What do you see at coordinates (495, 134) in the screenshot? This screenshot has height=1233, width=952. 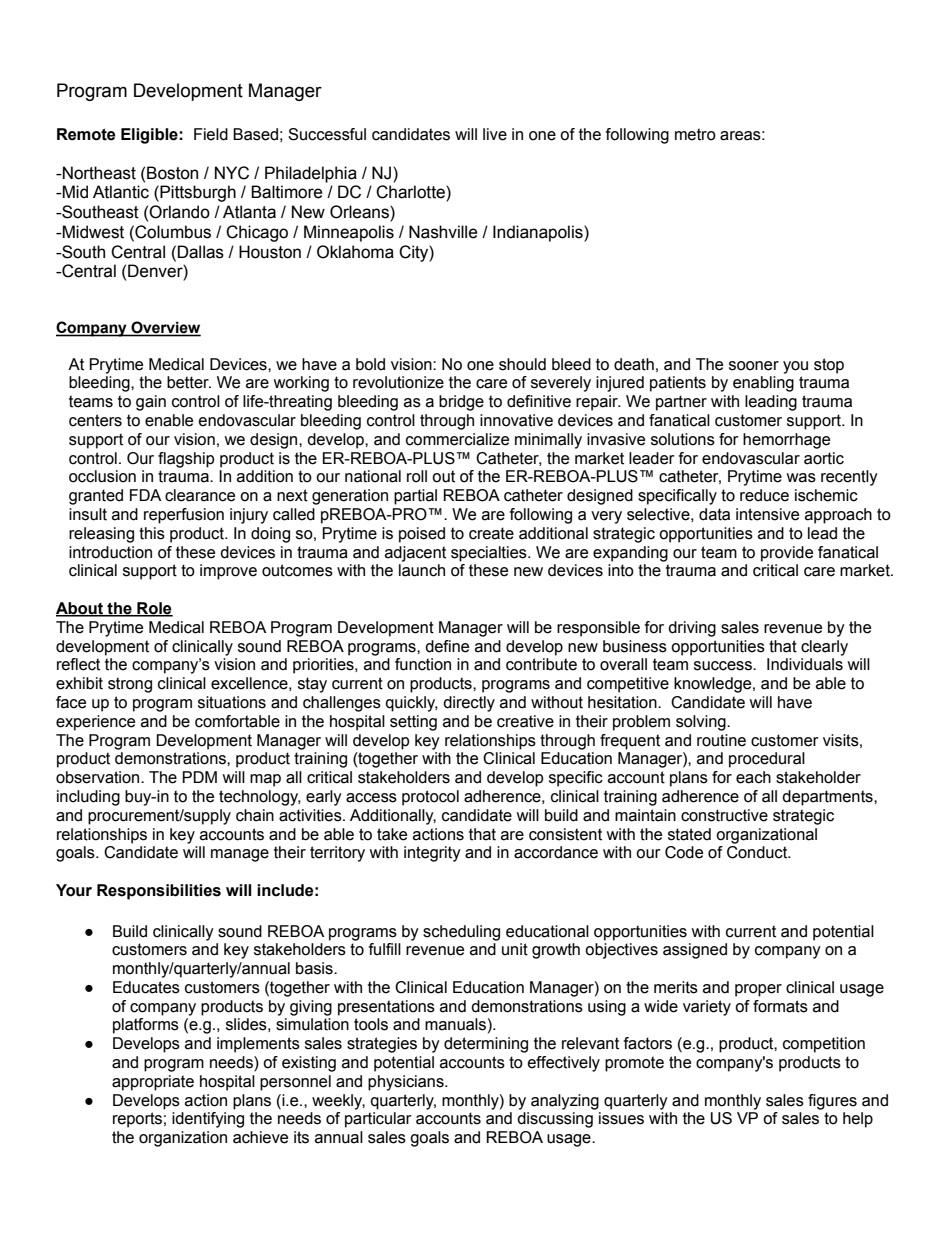 I see `live` at bounding box center [495, 134].
